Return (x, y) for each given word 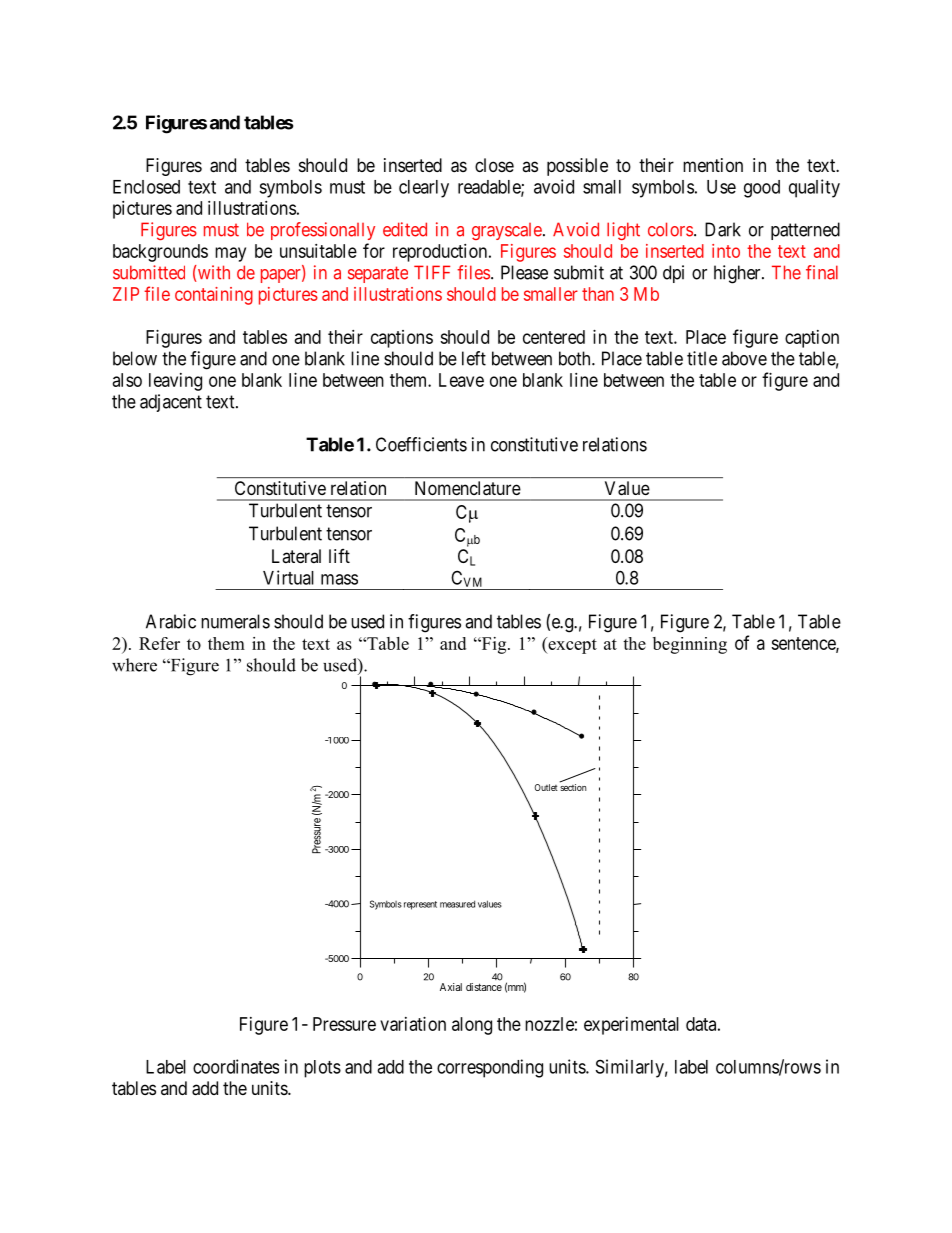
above (744, 358)
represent (420, 905)
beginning (690, 645)
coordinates (236, 1066)
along (472, 1026)
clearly (424, 189)
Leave (461, 380)
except (571, 645)
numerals (235, 621)
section (573, 786)
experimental (631, 1026)
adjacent (171, 403)
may (230, 254)
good (762, 189)
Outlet (546, 787)
